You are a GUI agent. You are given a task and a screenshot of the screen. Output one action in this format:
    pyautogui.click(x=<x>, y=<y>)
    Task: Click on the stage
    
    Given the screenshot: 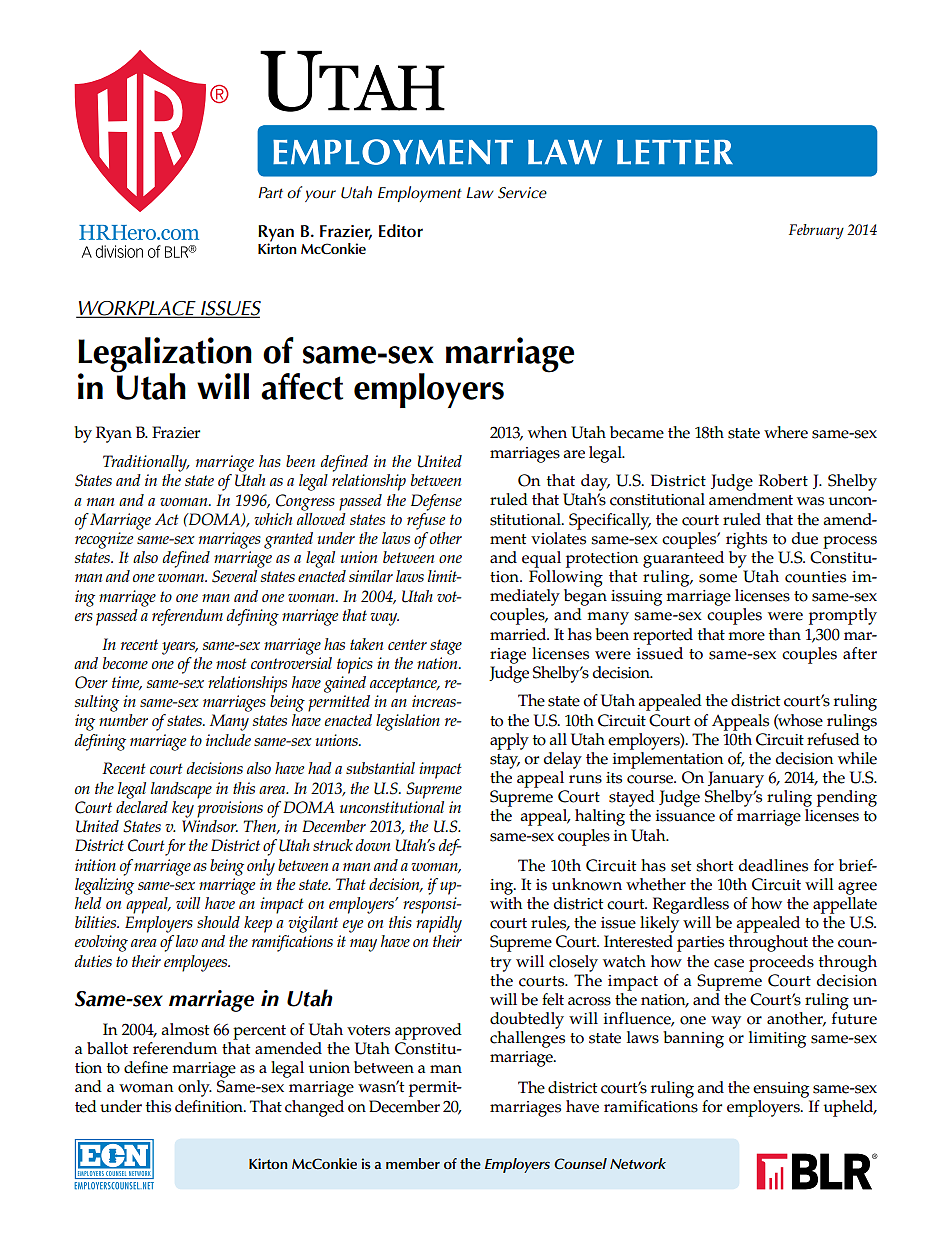 What is the action you would take?
    pyautogui.click(x=446, y=647)
